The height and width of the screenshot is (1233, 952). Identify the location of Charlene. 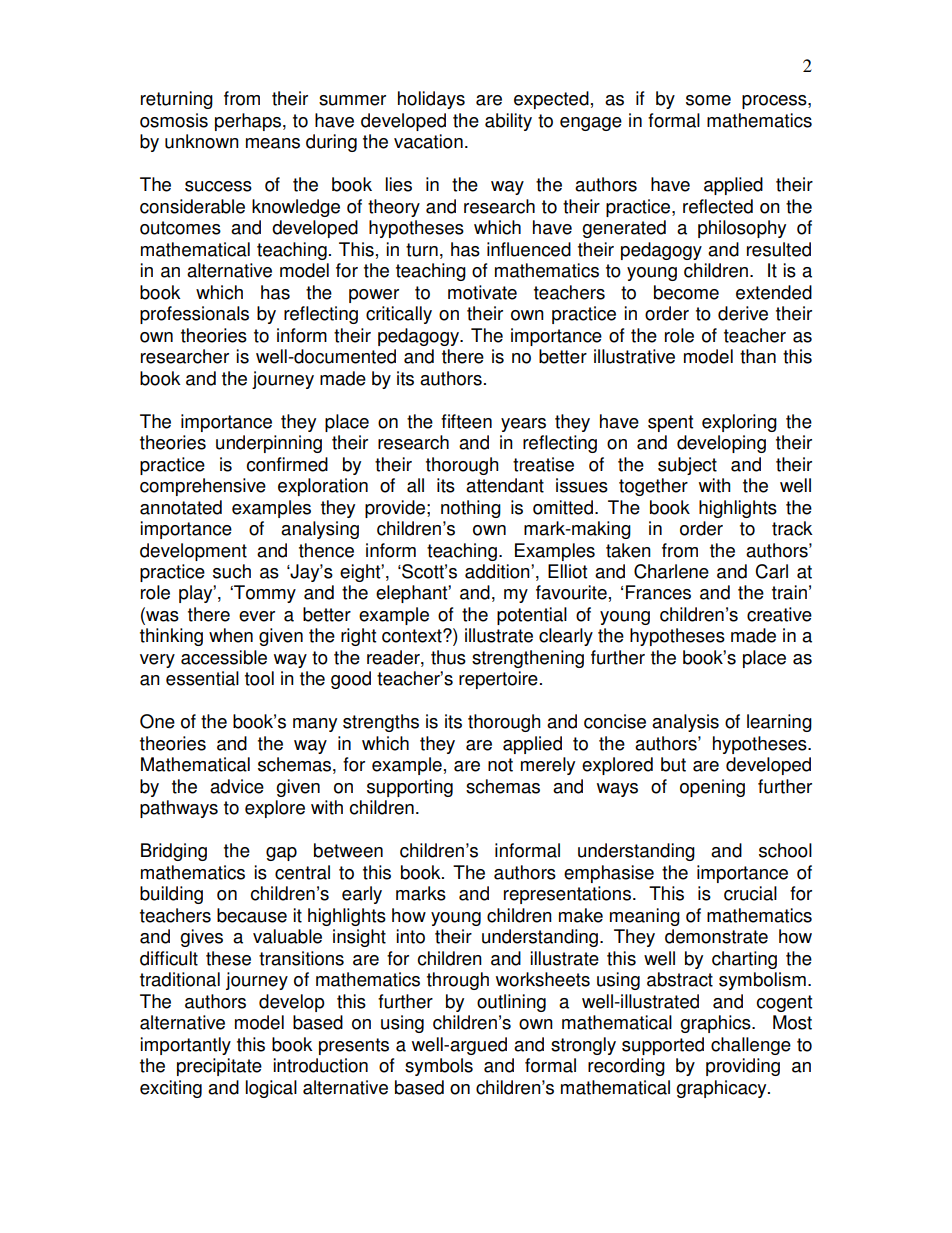
(671, 571).
